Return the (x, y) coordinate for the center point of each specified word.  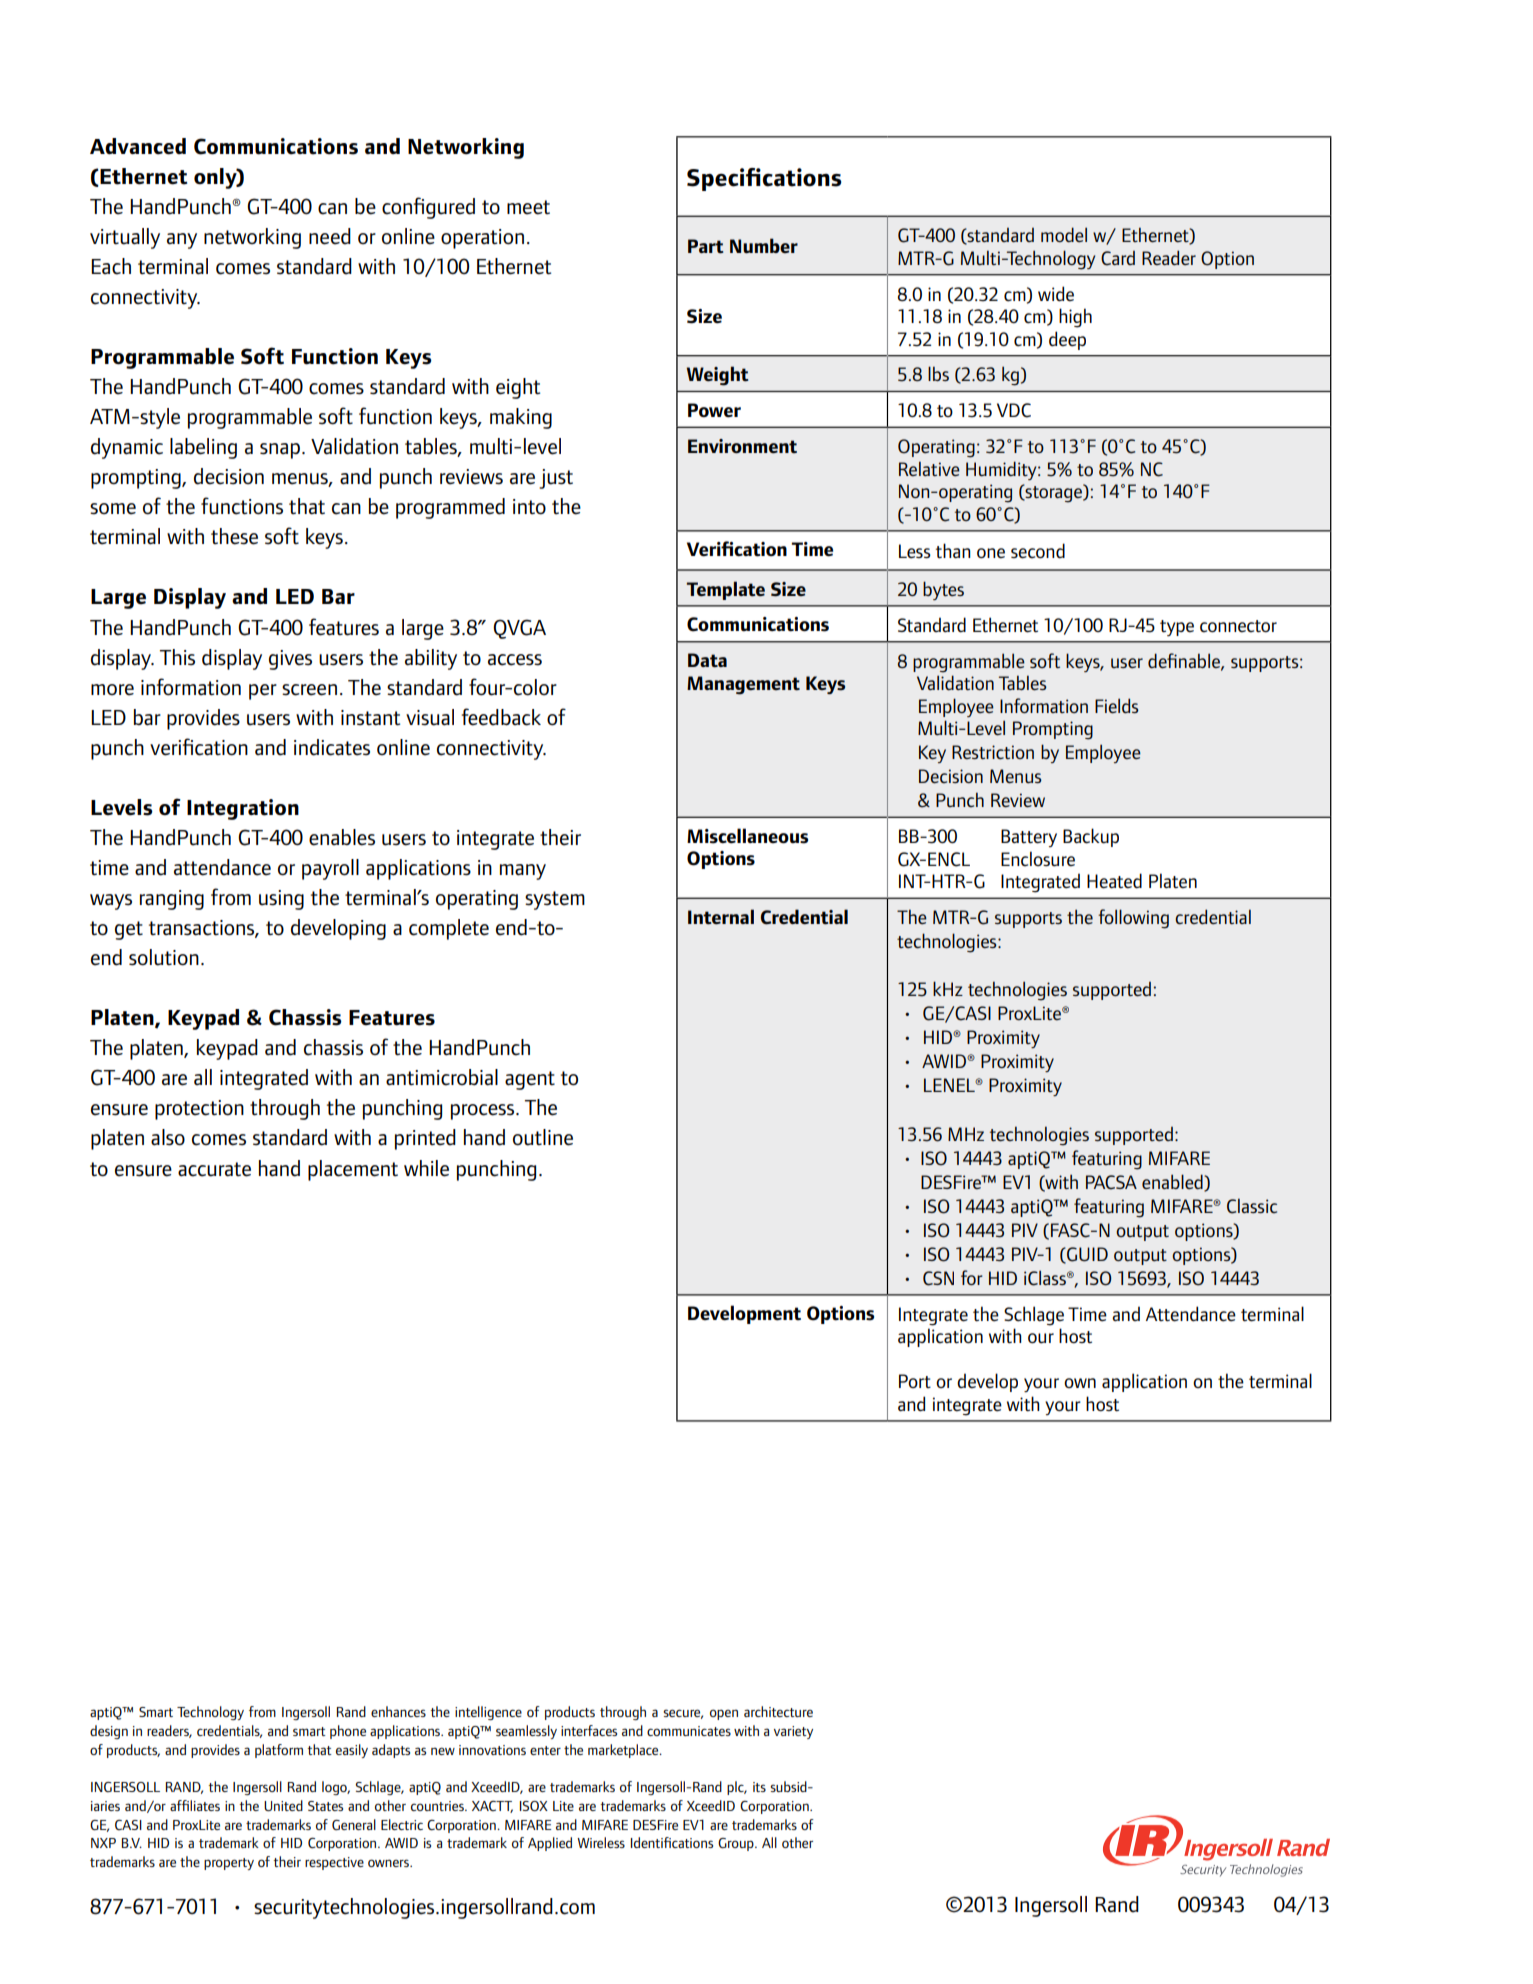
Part (706, 246)
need (330, 236)
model (1064, 234)
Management (743, 685)
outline (543, 1137)
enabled (1173, 1182)
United (283, 1805)
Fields (1117, 706)
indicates (332, 747)
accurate (214, 1169)
